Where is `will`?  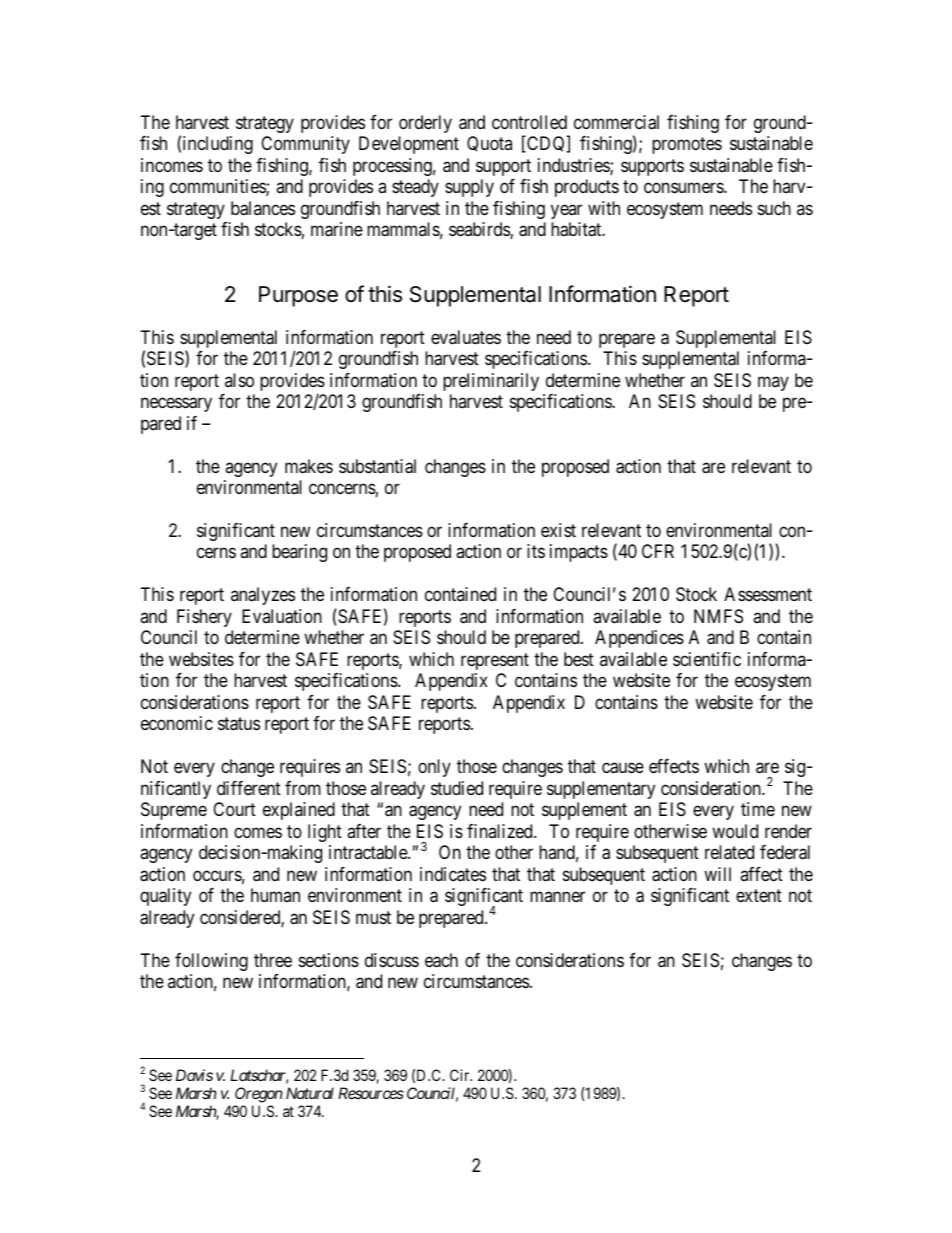 will is located at coordinates (717, 874).
